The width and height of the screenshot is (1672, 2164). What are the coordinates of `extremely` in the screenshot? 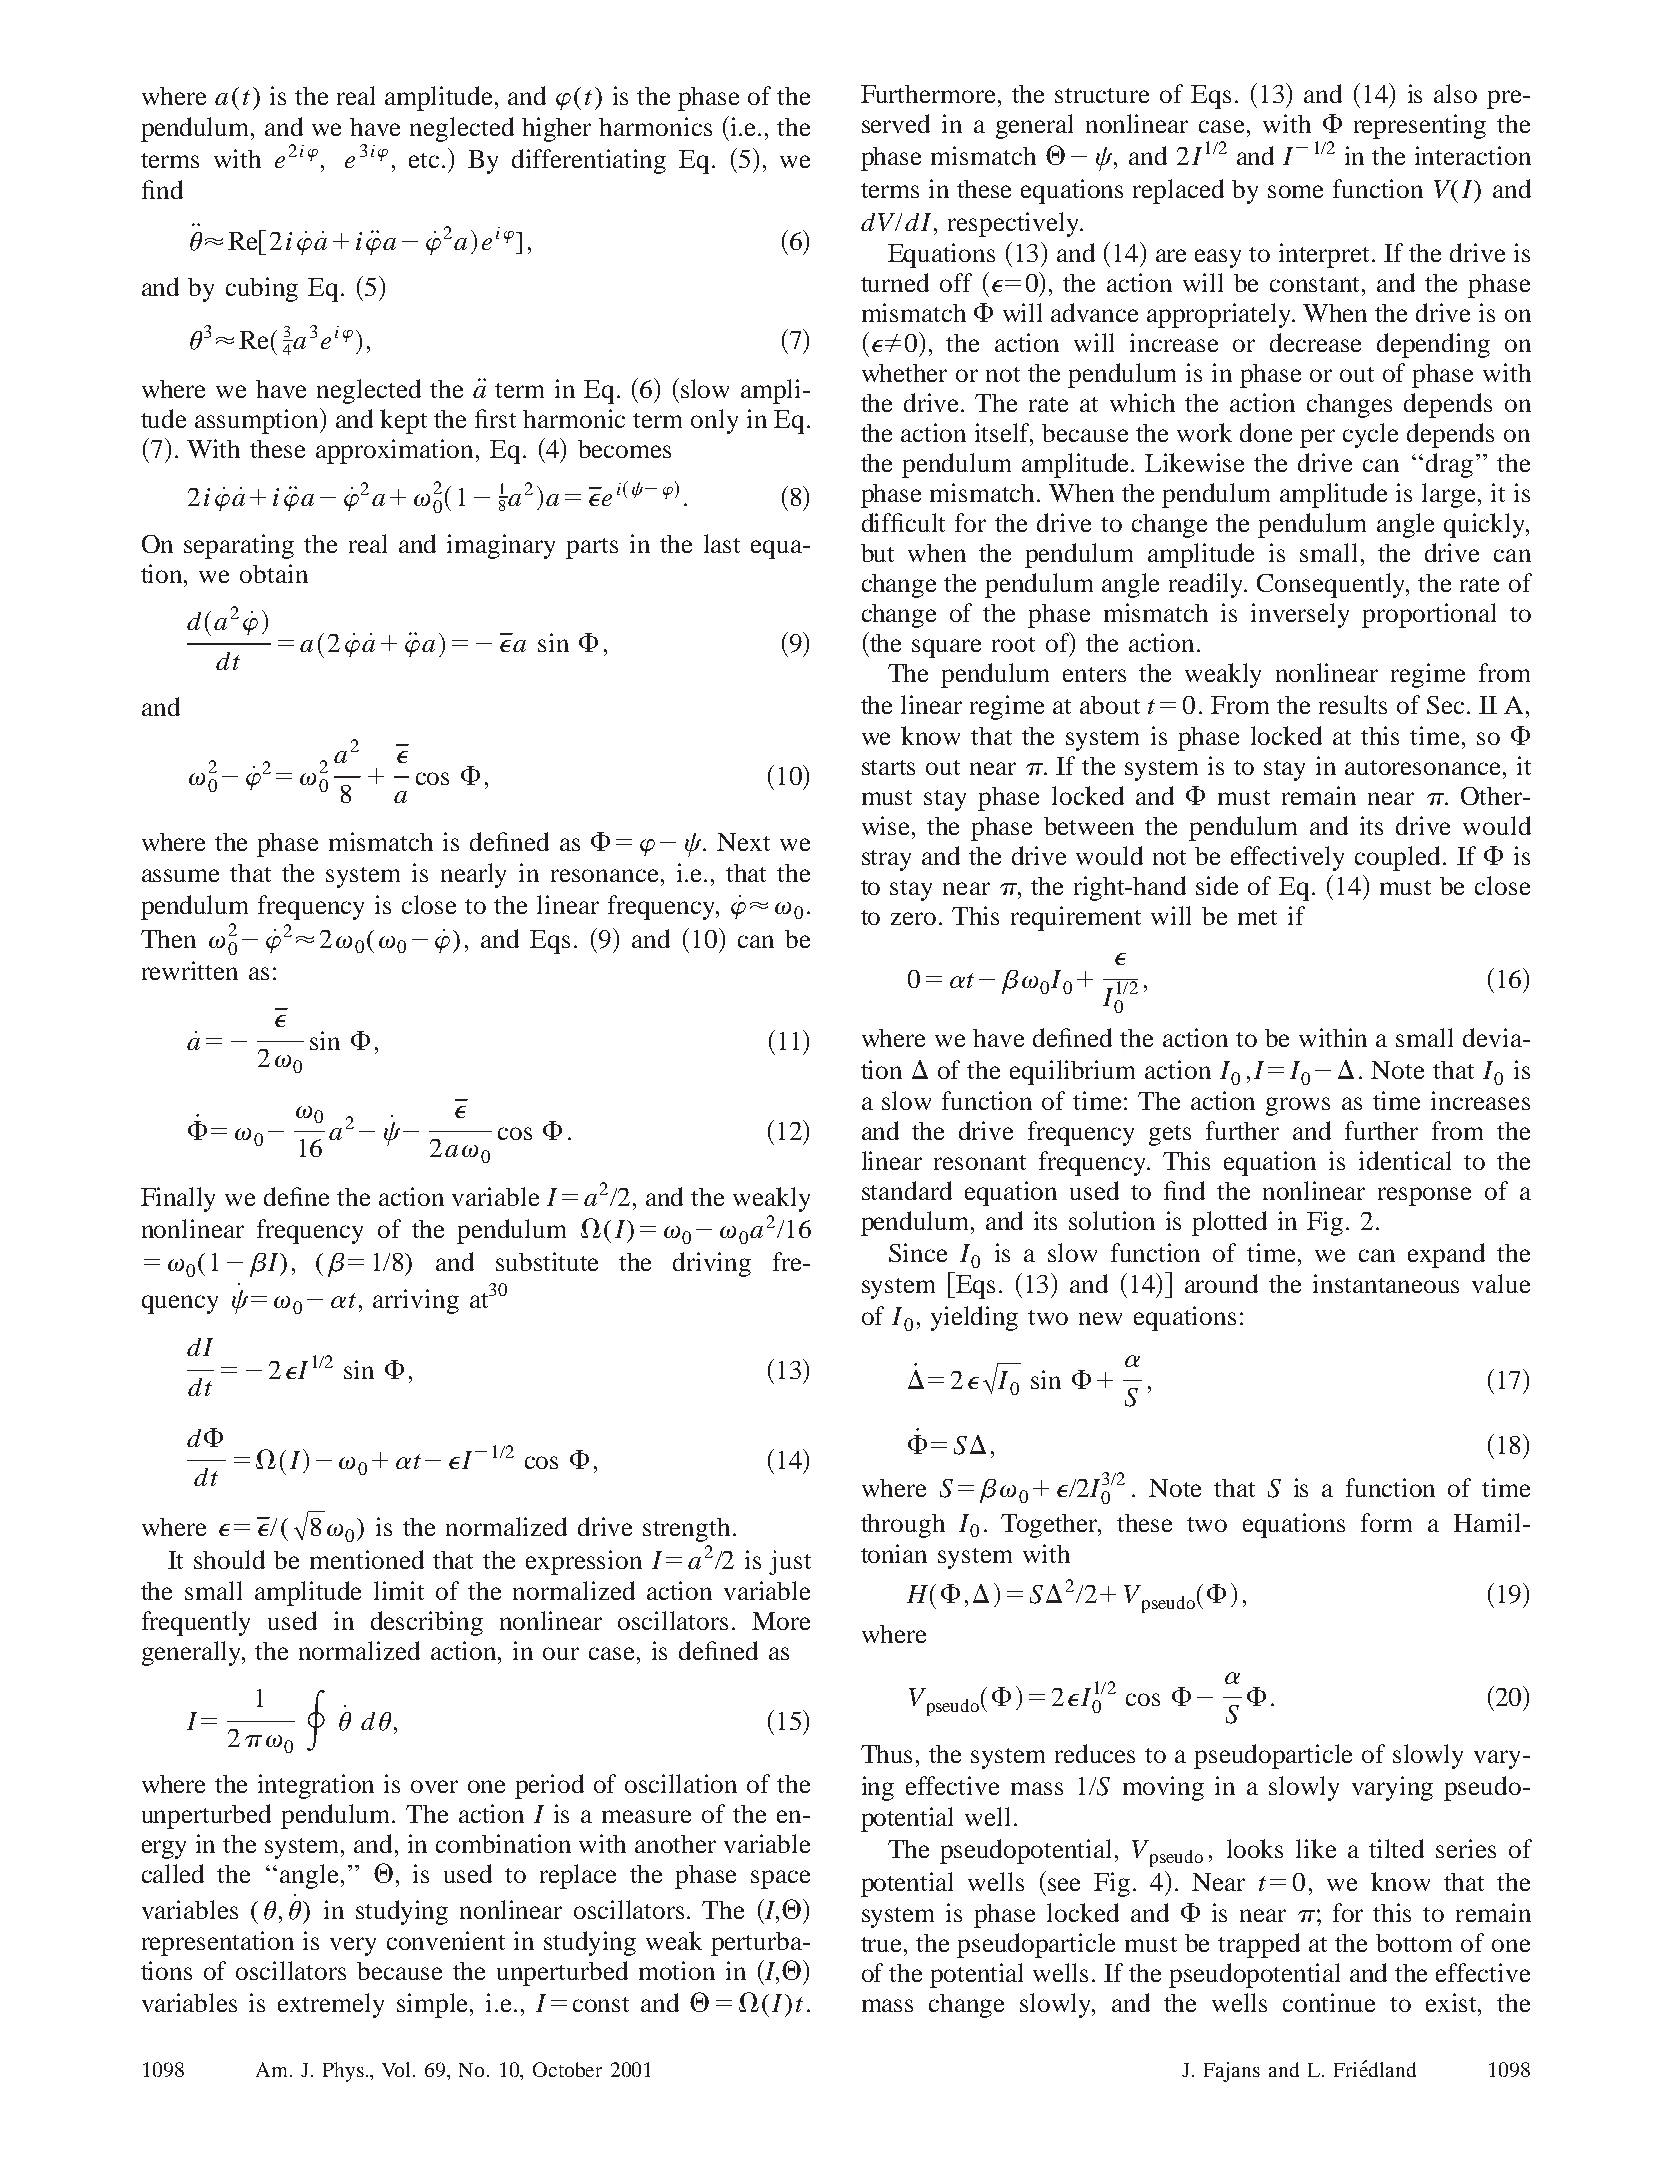 It's located at (331, 2005).
